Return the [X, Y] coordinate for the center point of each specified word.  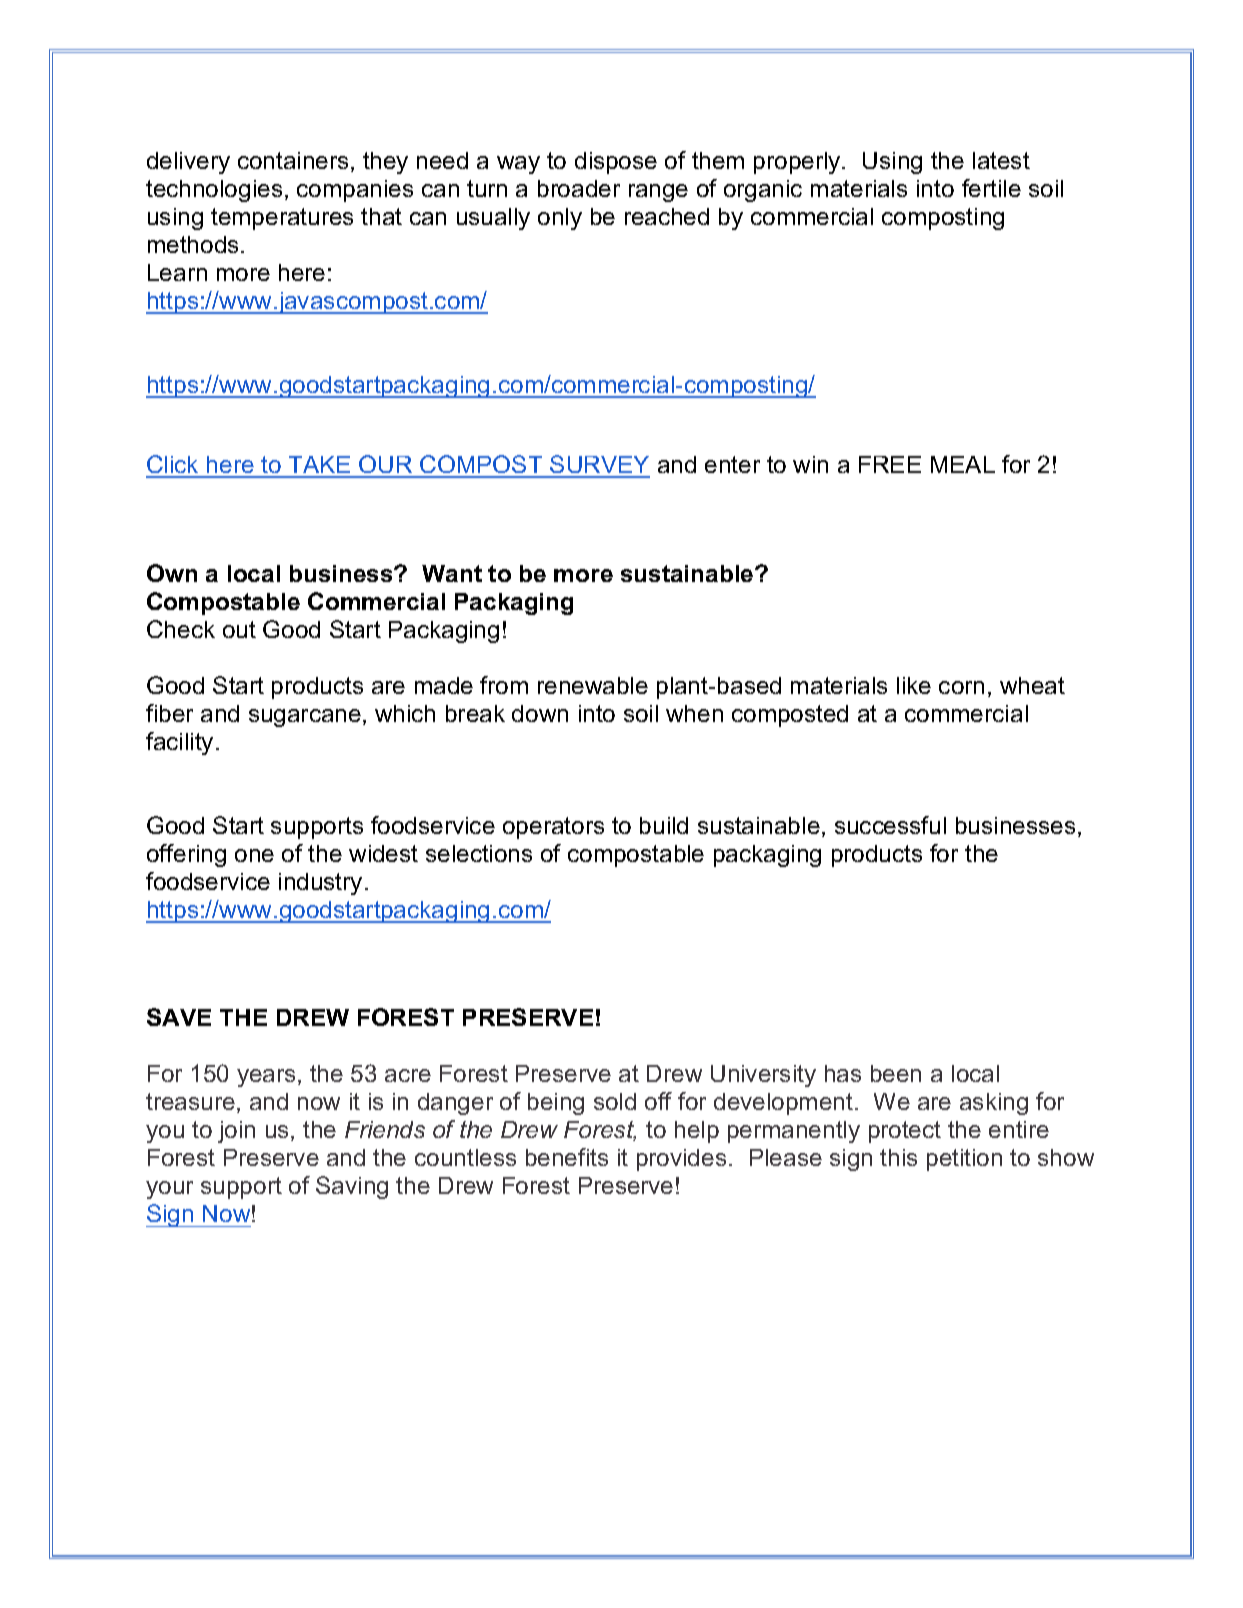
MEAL [963, 464]
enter [732, 464]
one [254, 855]
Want [452, 573]
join [236, 1132]
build [664, 825]
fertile [991, 188]
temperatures [282, 219]
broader [579, 188]
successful [890, 825]
